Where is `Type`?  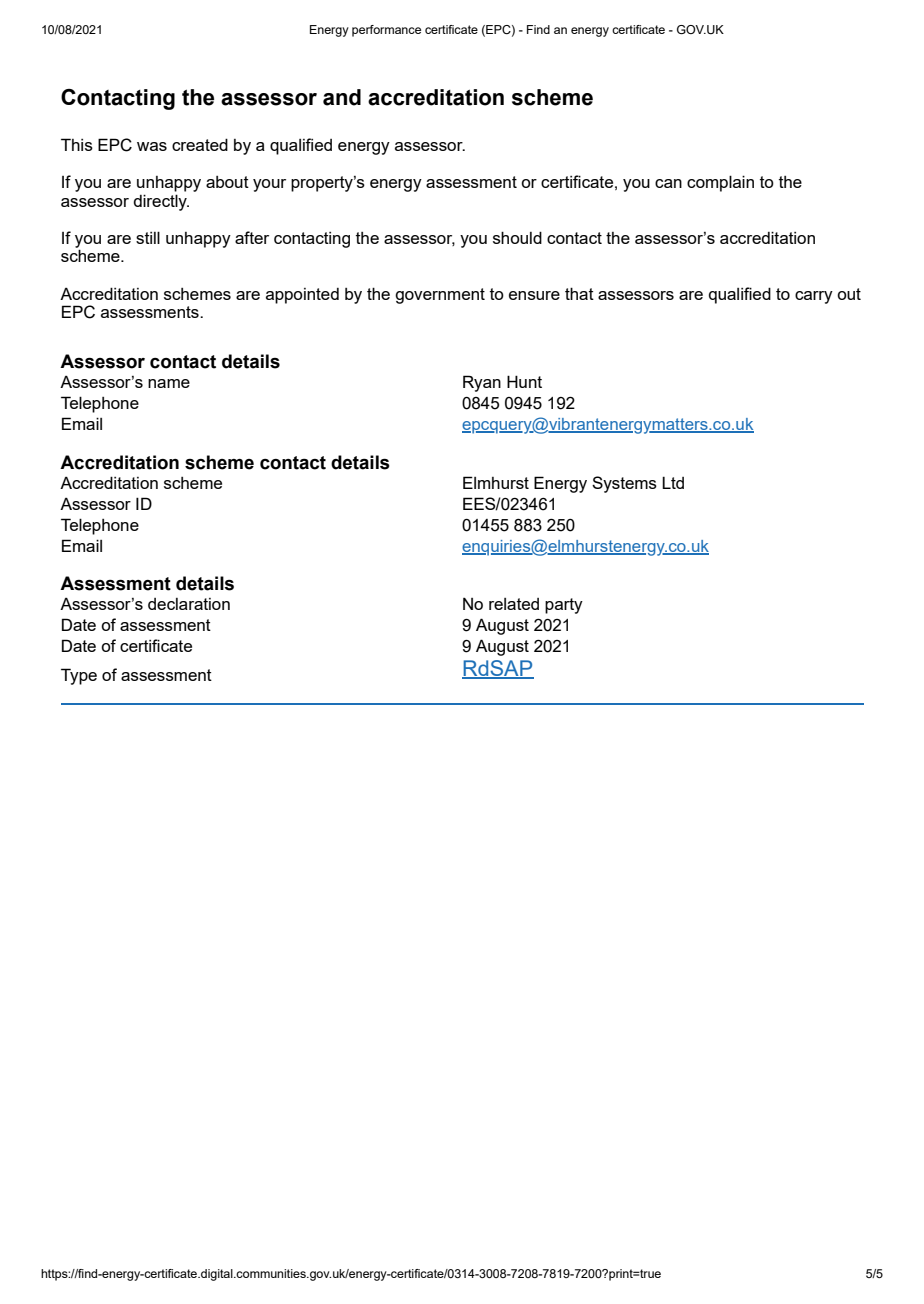
Type is located at coordinates (79, 676).
